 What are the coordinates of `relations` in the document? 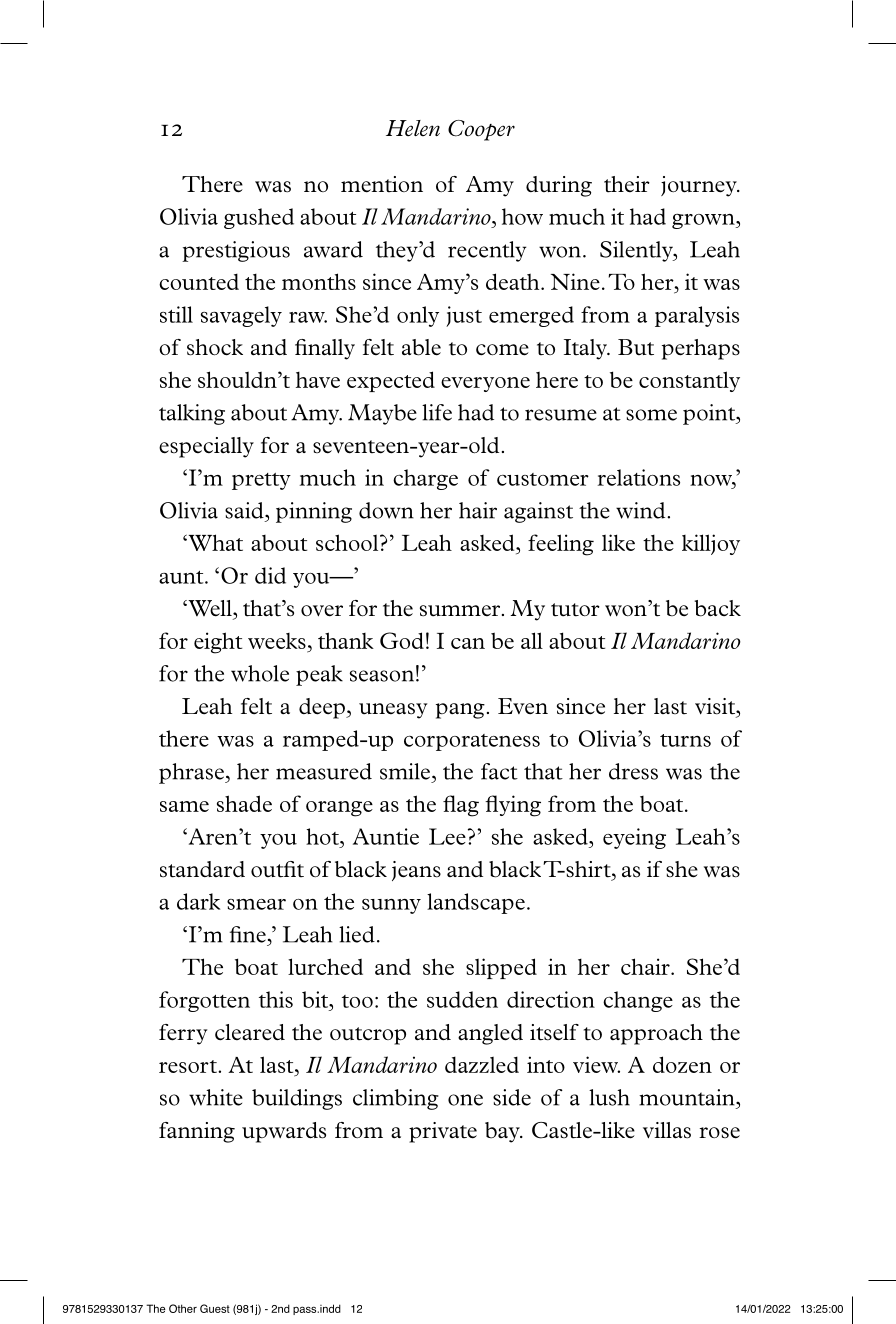 It's located at (639, 477).
